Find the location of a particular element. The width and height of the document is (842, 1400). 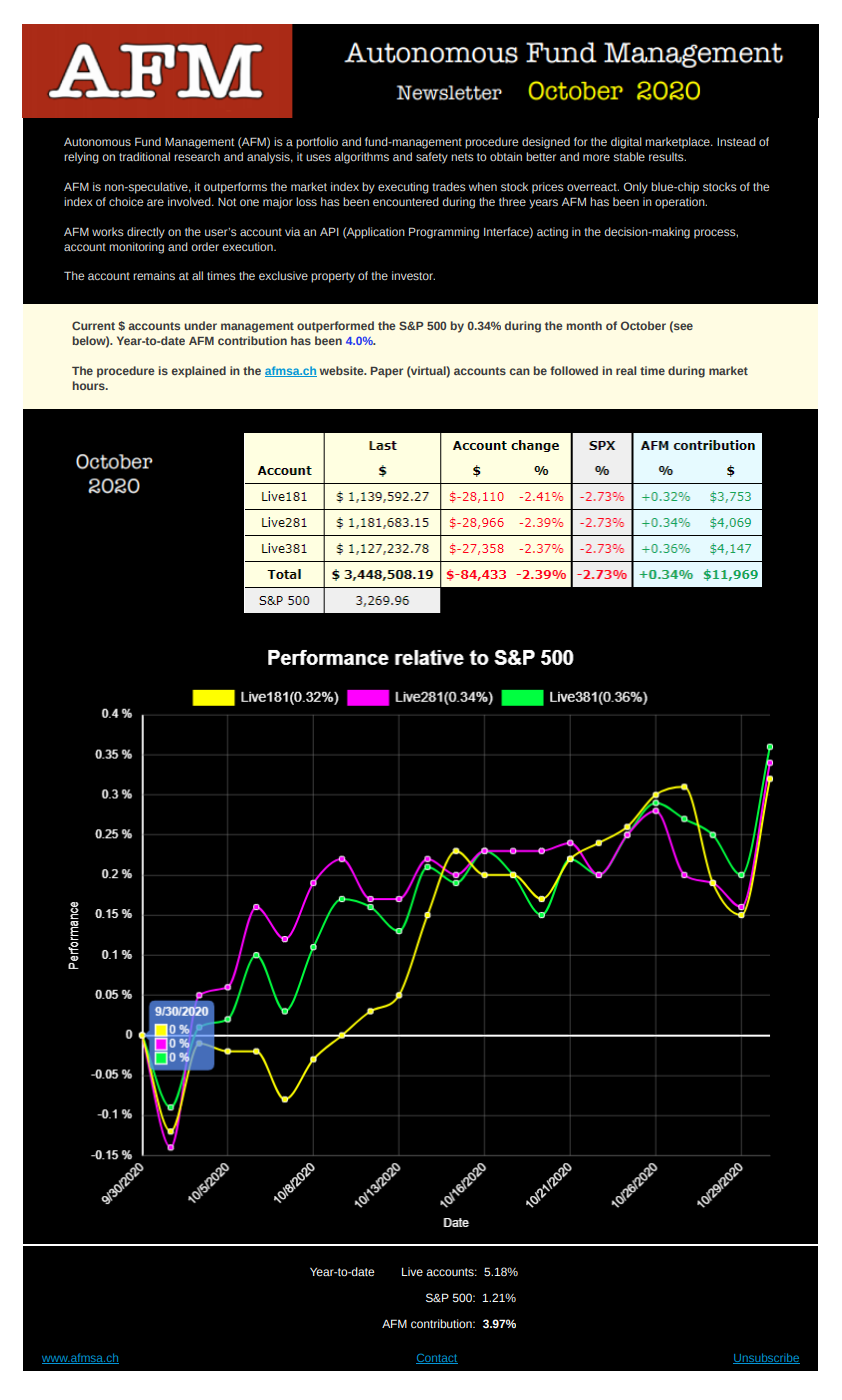

operation is located at coordinates (681, 203).
